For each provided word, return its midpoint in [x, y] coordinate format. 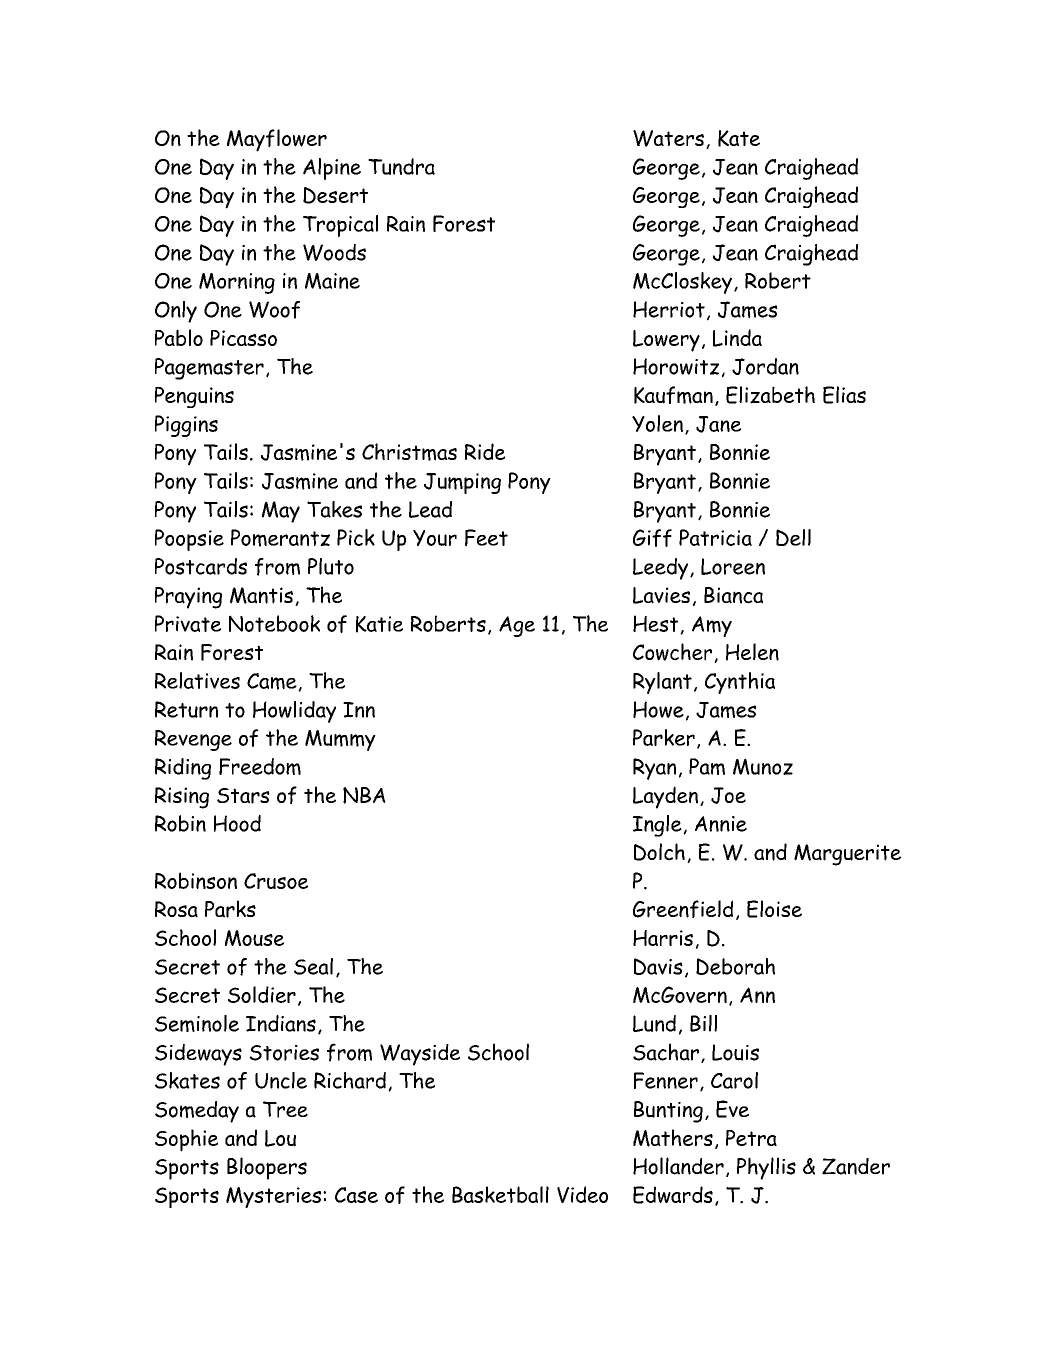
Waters [668, 138]
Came [273, 682]
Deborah [735, 966]
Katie [379, 624]
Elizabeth [770, 395]
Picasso [243, 338]
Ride [485, 451]
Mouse [254, 938]
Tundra [401, 166]
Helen [752, 652]
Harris [663, 938]
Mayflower [277, 140]
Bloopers [267, 1168]
